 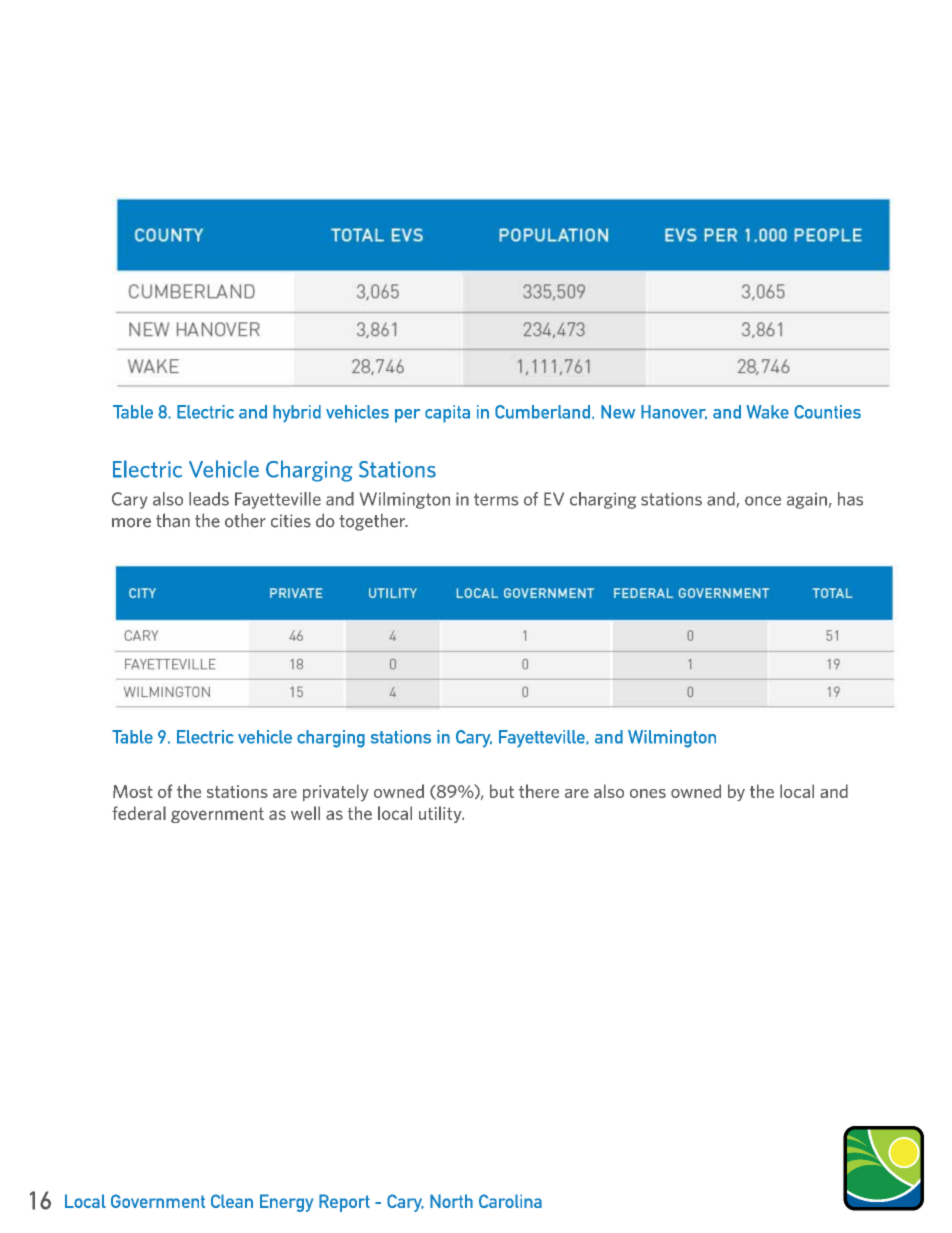 I want to click on North, so click(x=451, y=1201).
